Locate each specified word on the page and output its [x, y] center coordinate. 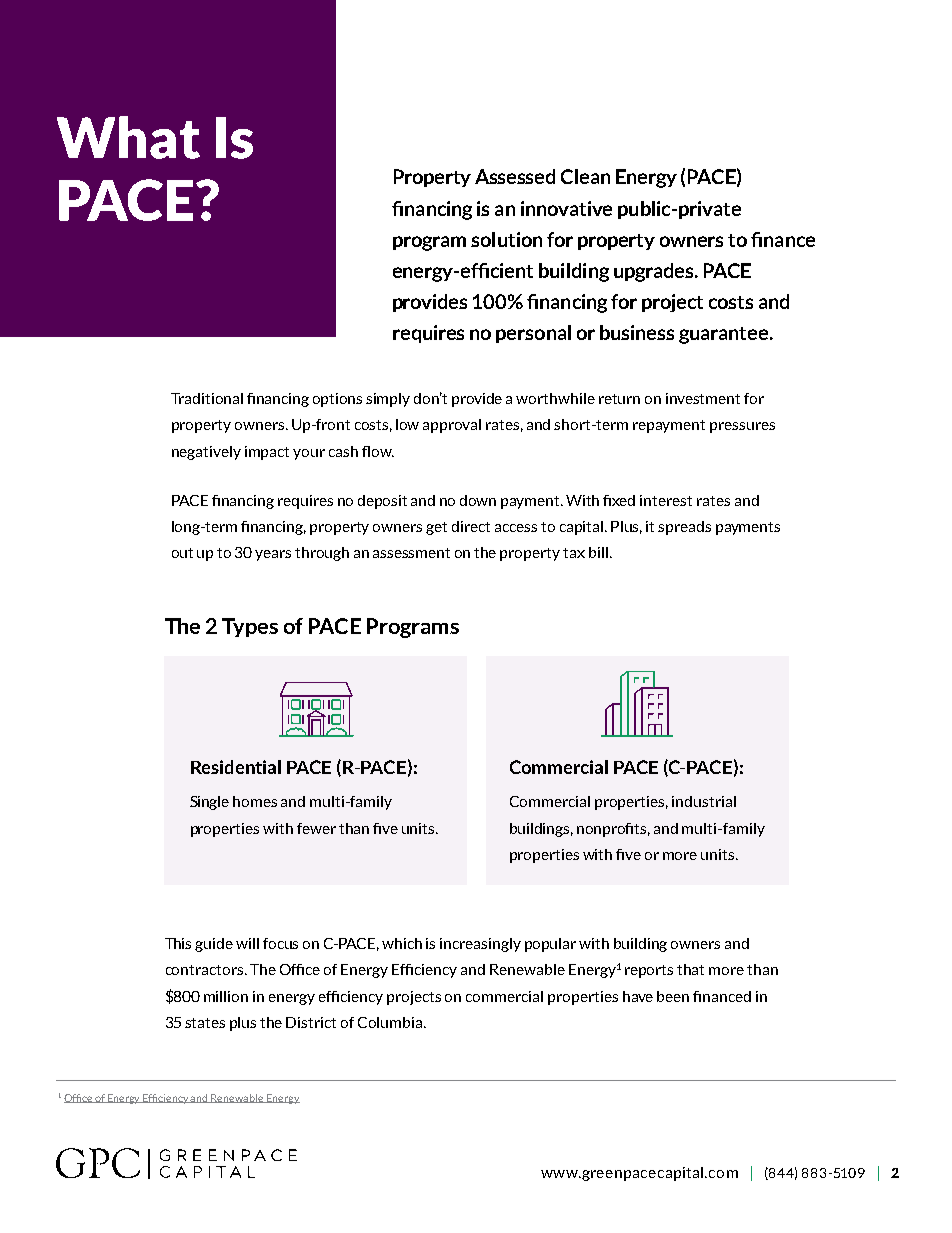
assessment [411, 553]
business [637, 332]
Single [209, 803]
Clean [585, 176]
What [128, 137]
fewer [316, 828]
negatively [206, 453]
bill [598, 552]
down [478, 500]
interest [666, 500]
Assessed [515, 176]
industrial [704, 801]
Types [250, 627]
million [226, 996]
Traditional [207, 398]
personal [533, 334]
